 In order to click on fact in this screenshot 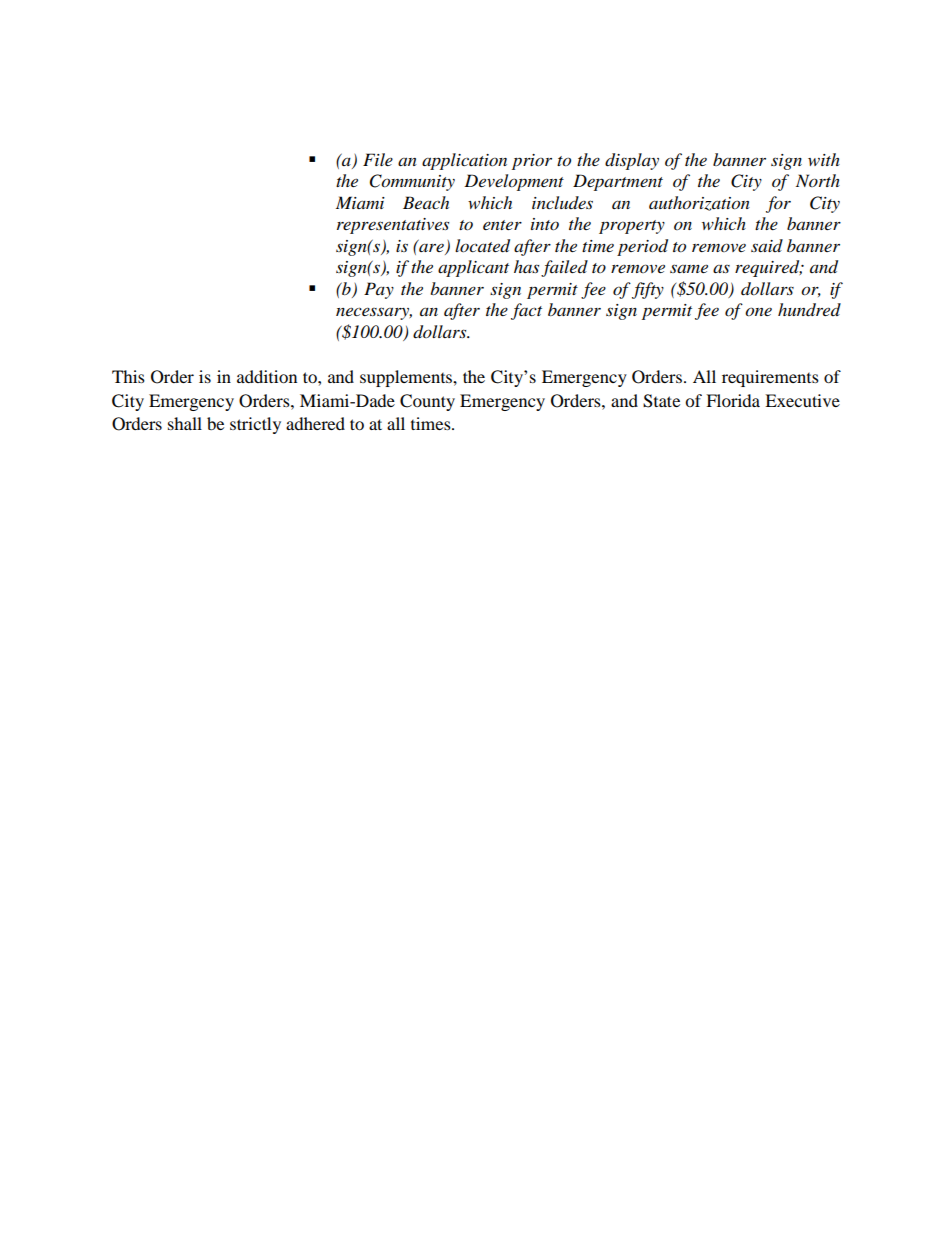, I will do `click(526, 311)`.
